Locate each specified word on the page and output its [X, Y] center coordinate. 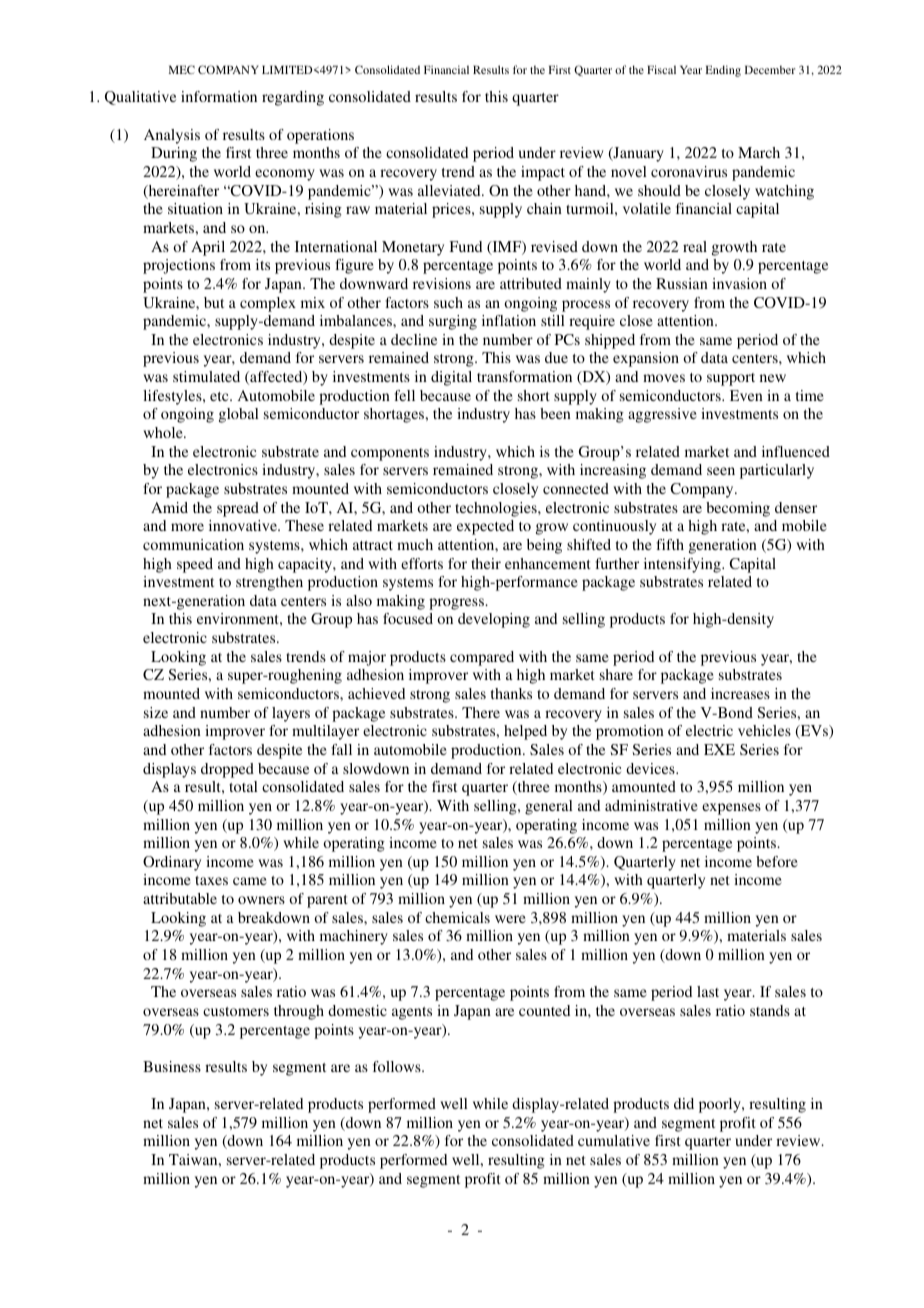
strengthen [269, 583]
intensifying [683, 565]
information [219, 96]
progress [457, 604]
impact [543, 173]
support [731, 379]
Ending [723, 71]
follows [398, 1066]
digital [451, 378]
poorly [721, 1105]
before [777, 861]
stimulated [206, 376]
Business [172, 1066]
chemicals [457, 917]
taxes [211, 880]
